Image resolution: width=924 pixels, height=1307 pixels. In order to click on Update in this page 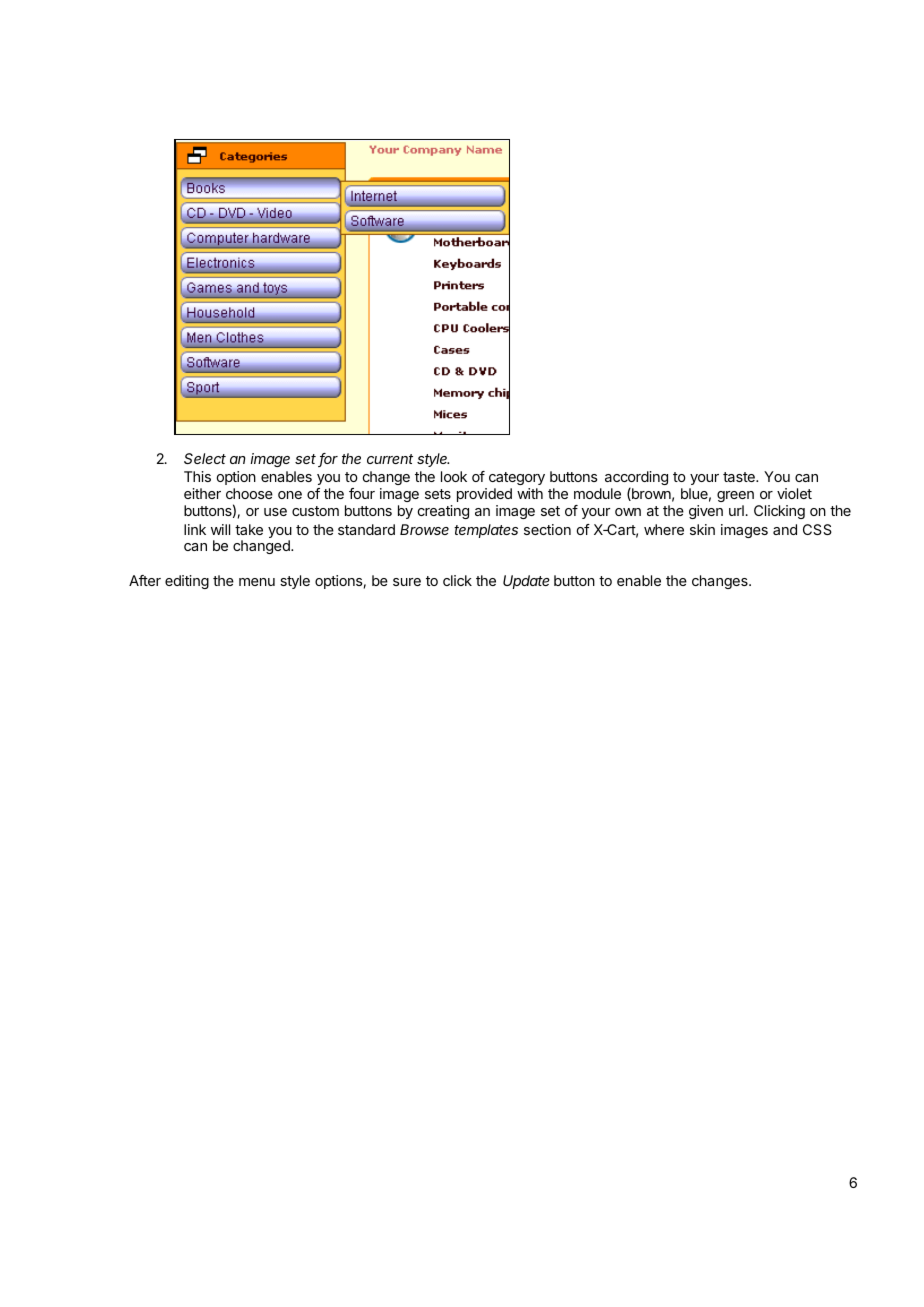, I will do `click(526, 582)`.
